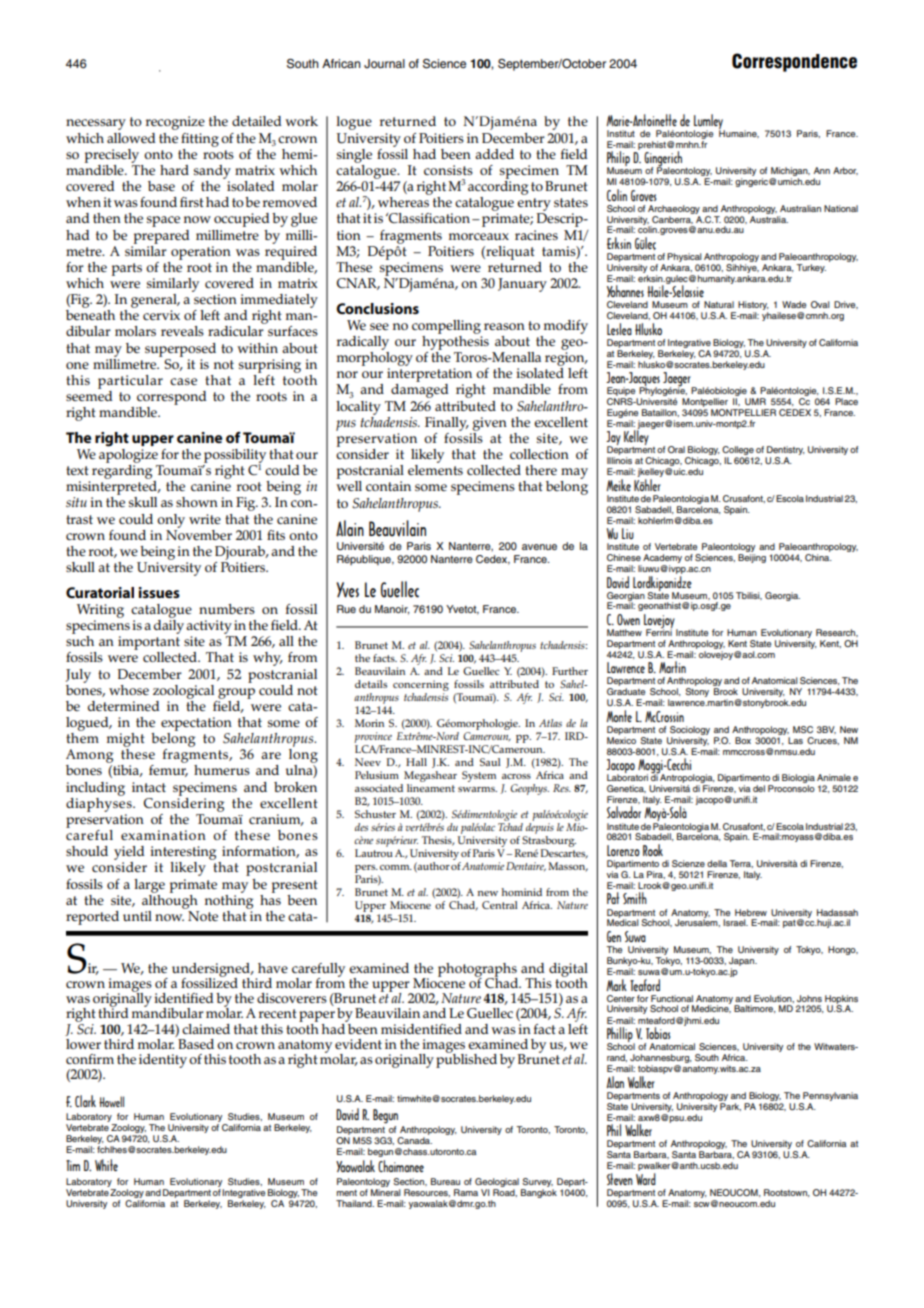 The height and width of the screenshot is (1308, 924). What do you see at coordinates (752, 558) in the screenshot?
I see `Beijing` at bounding box center [752, 558].
